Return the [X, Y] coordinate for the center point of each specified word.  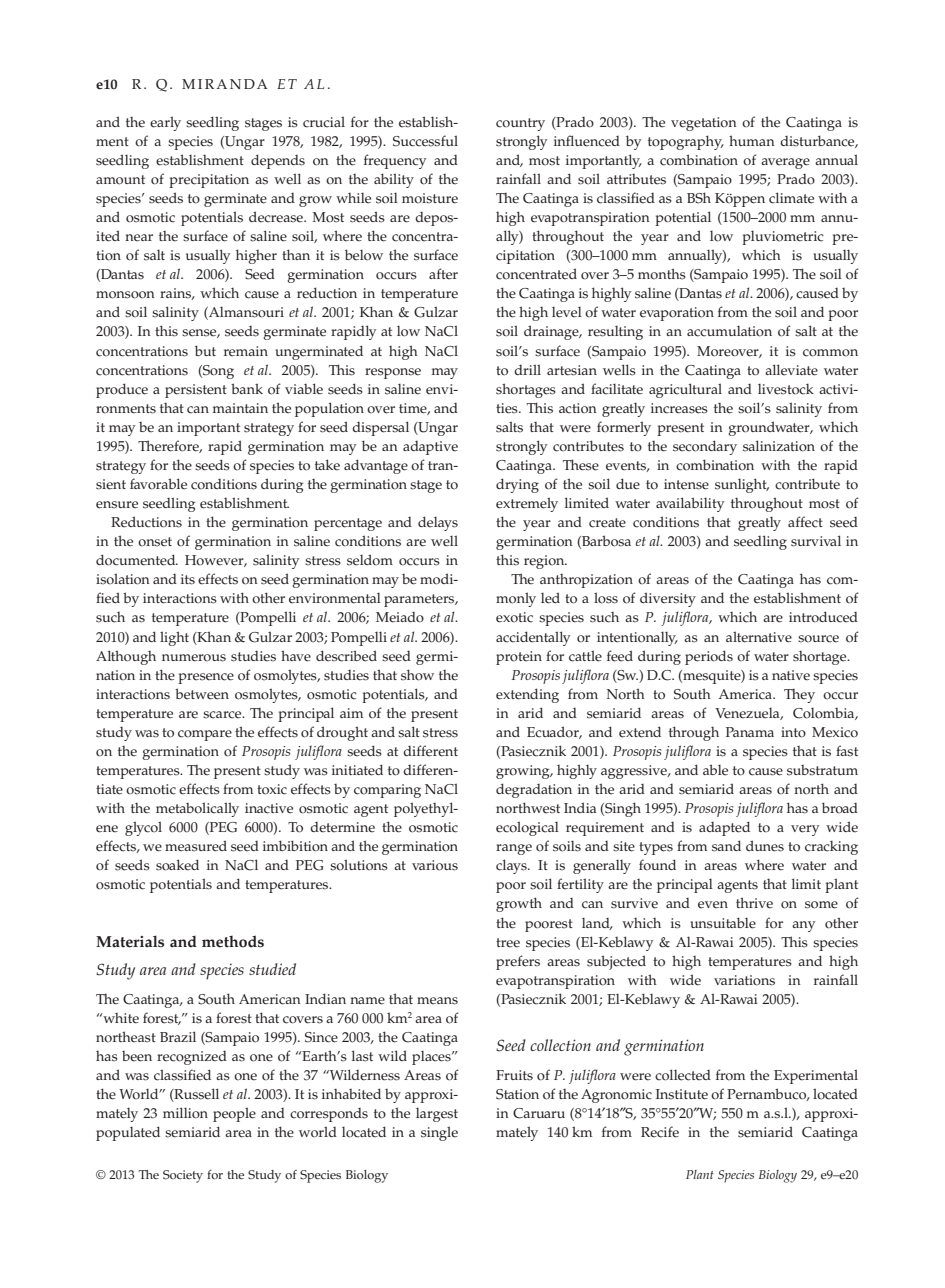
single [439, 1133]
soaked [177, 865]
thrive [754, 903]
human [752, 140]
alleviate [791, 370]
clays [512, 866]
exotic [514, 617]
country [520, 124]
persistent [196, 391]
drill [527, 369]
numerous [194, 658]
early [165, 123]
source [818, 639]
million [185, 1113]
